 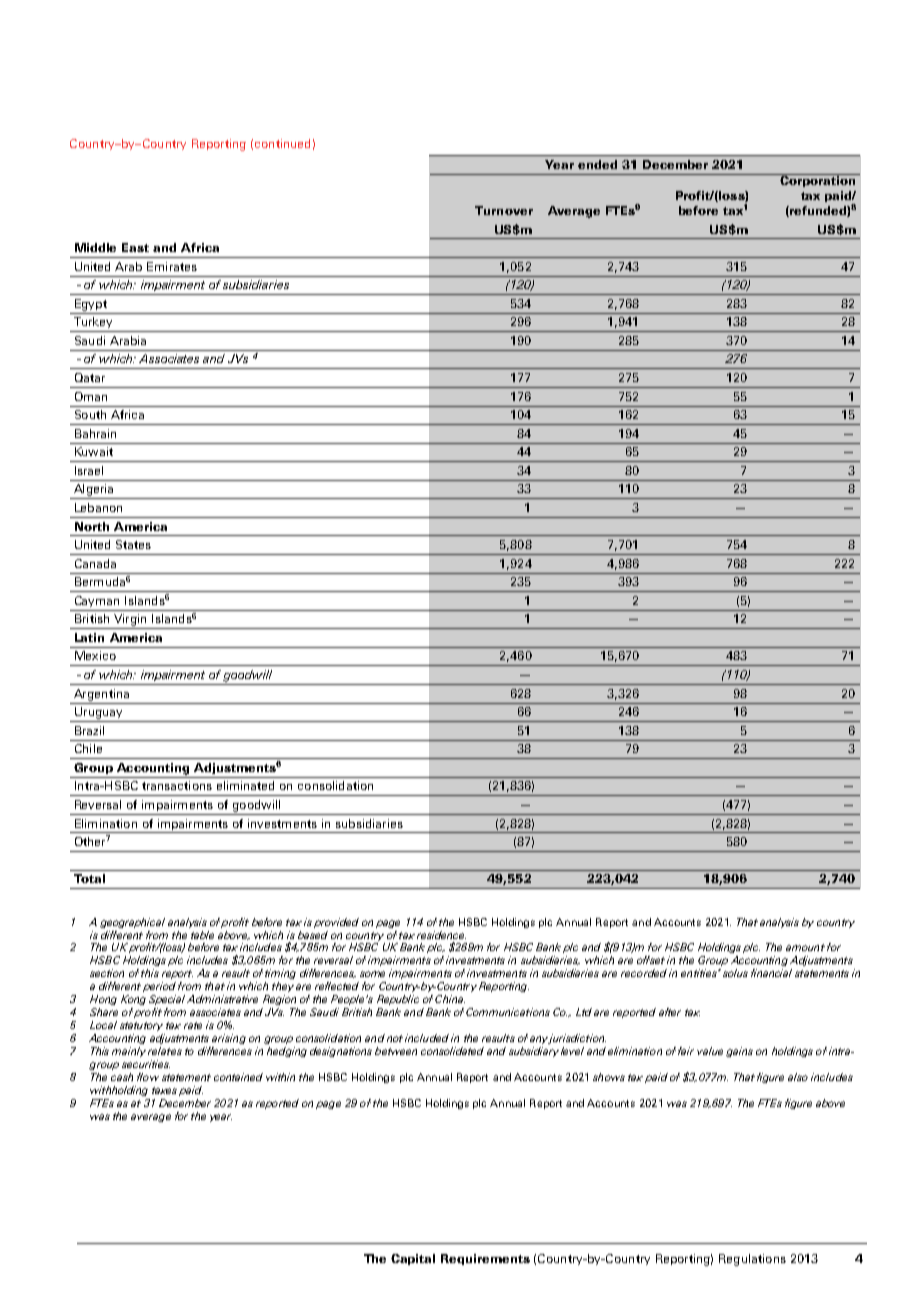 I want to click on residence, so click(x=441, y=935).
